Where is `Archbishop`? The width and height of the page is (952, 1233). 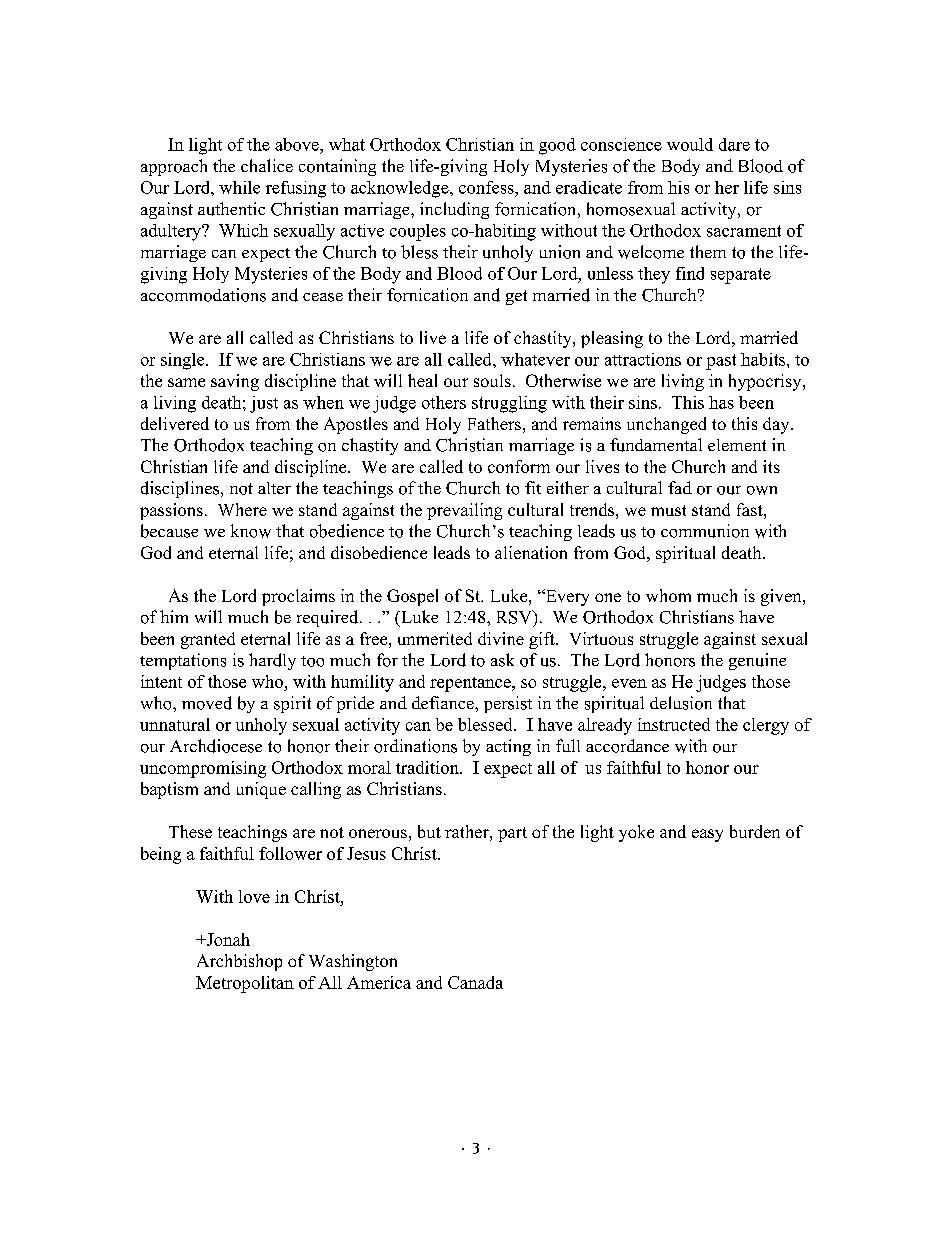
Archbishop is located at coordinates (239, 962).
